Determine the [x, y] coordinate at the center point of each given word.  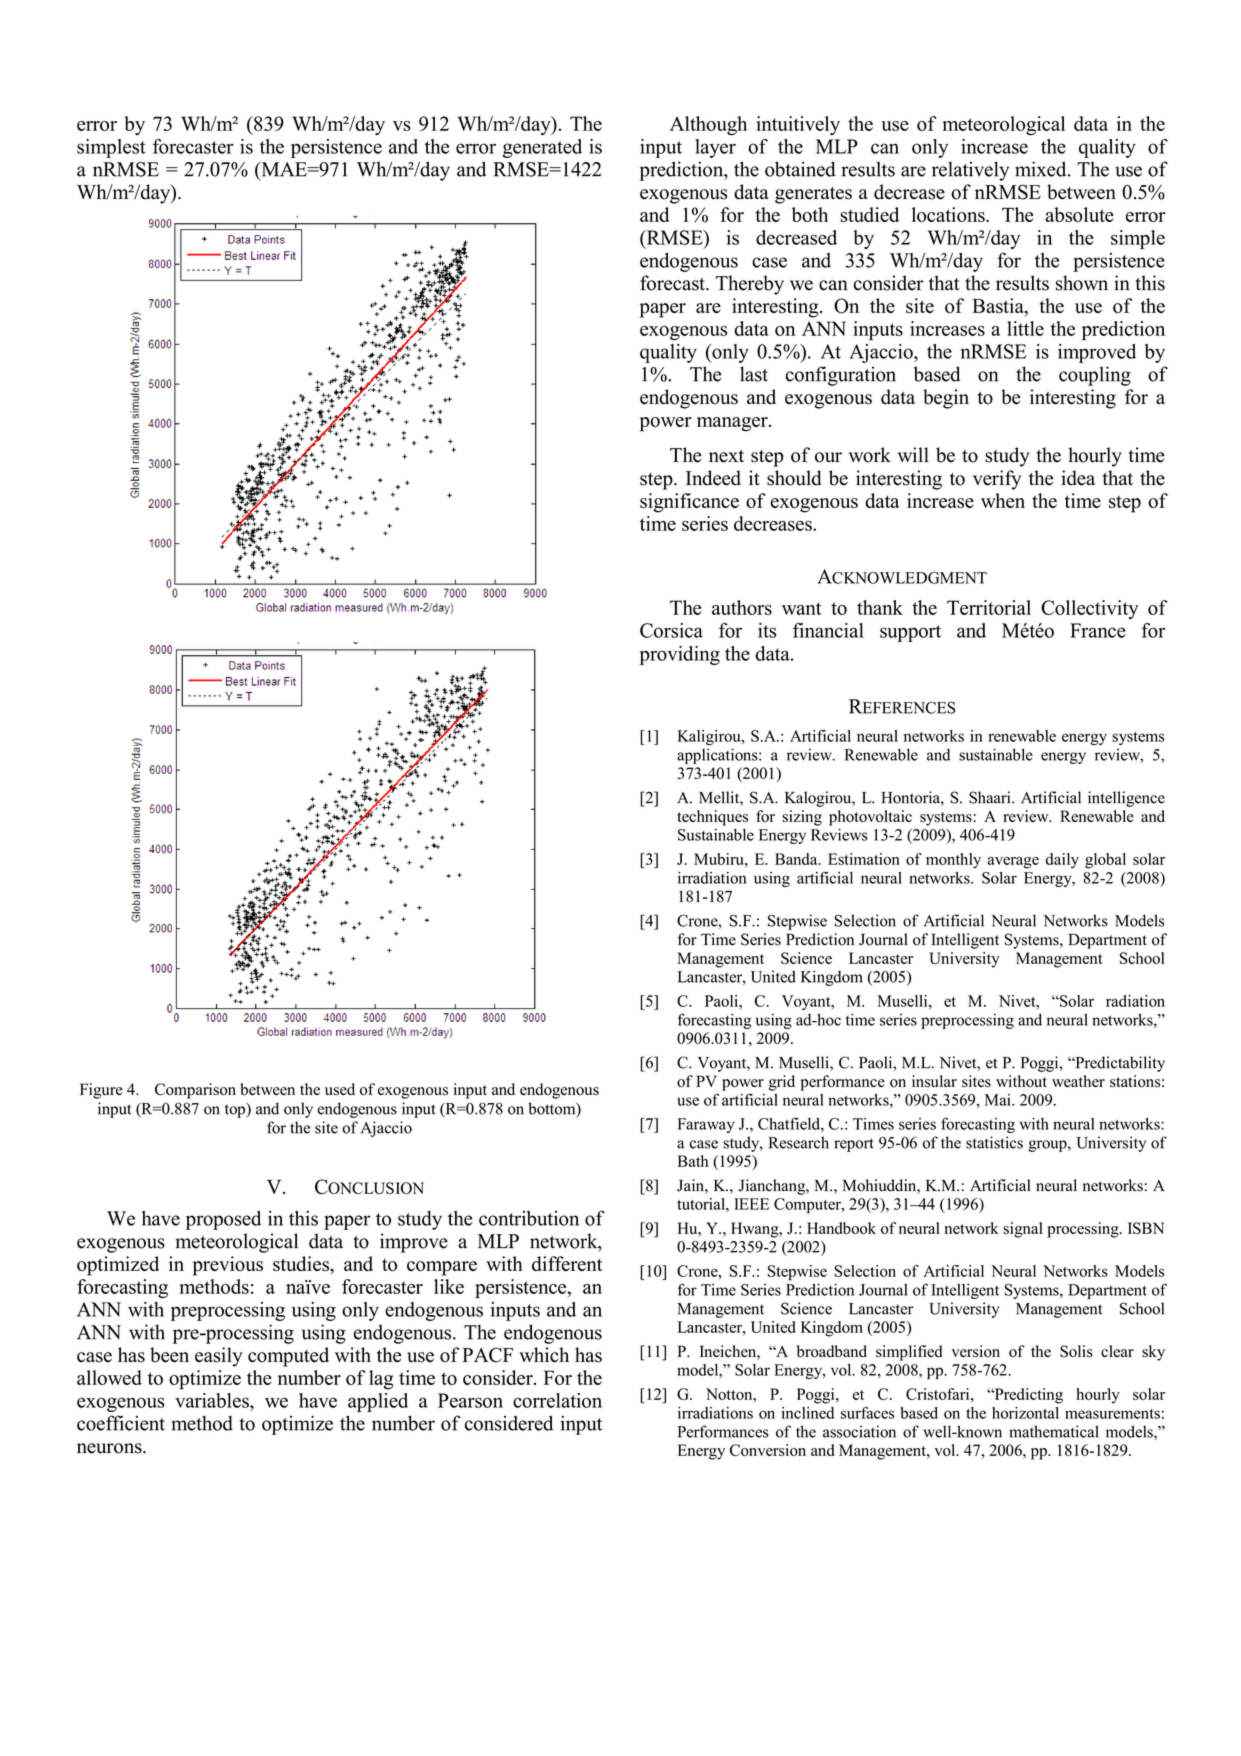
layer [715, 148]
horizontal [1025, 1413]
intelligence [1126, 799]
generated [542, 148]
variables [213, 1400]
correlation [557, 1400]
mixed [1042, 169]
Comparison [195, 1091]
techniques [712, 818]
